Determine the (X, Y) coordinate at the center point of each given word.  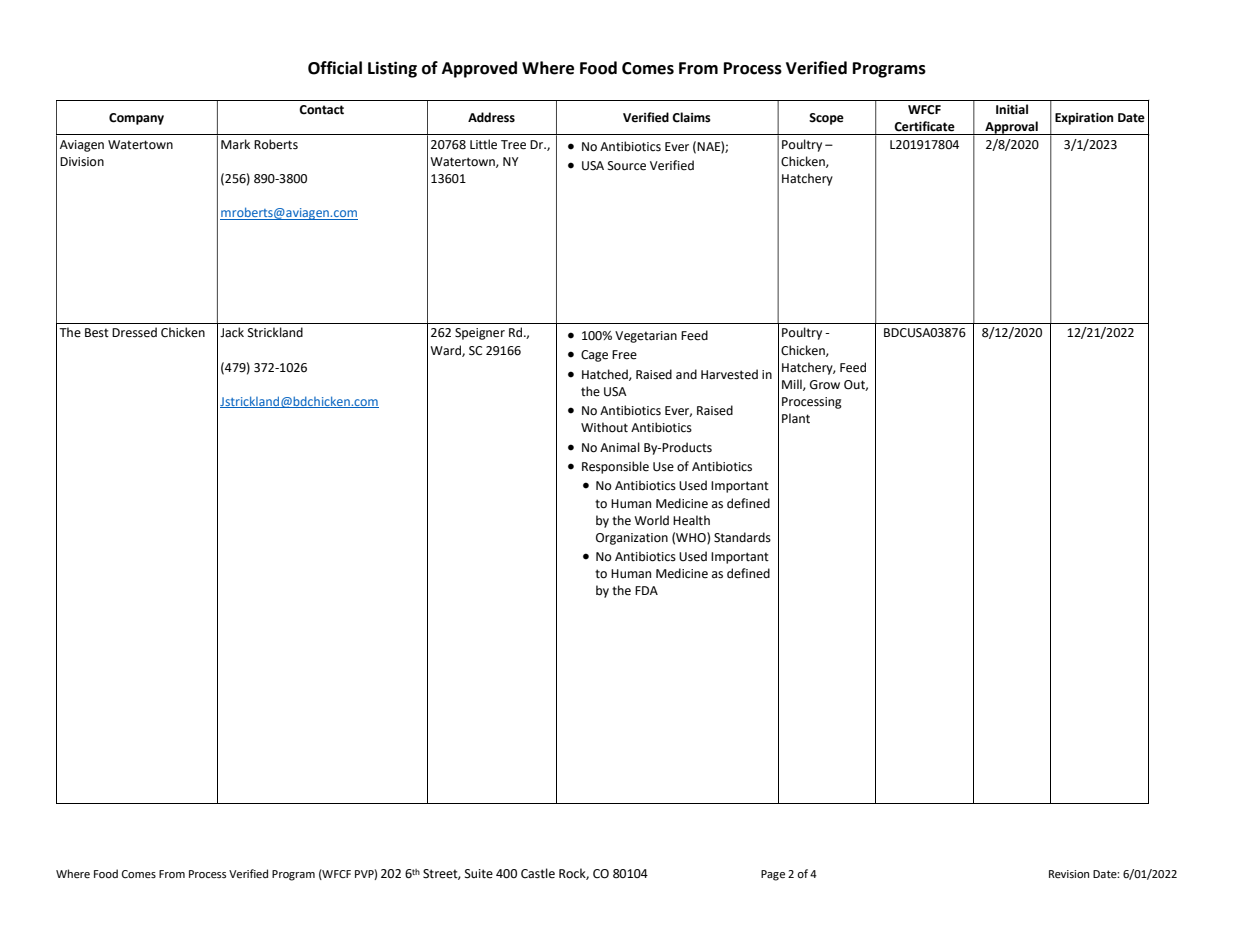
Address (491, 117)
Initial (1012, 109)
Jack (232, 332)
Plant (796, 418)
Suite (479, 874)
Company (136, 119)
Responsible (615, 467)
